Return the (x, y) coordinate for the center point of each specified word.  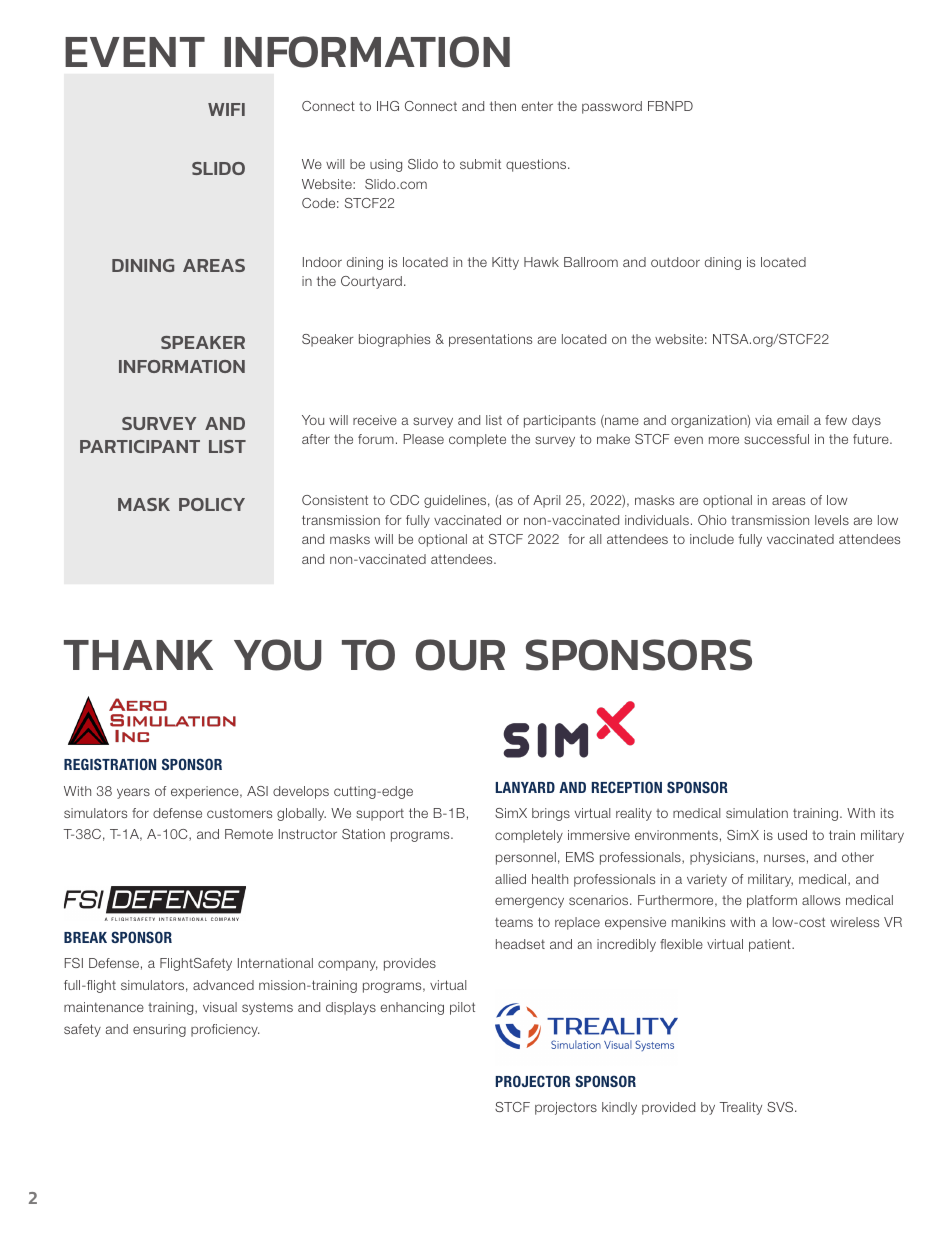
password (612, 107)
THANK (138, 655)
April (546, 501)
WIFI (226, 109)
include (712, 539)
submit (480, 164)
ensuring (159, 1030)
